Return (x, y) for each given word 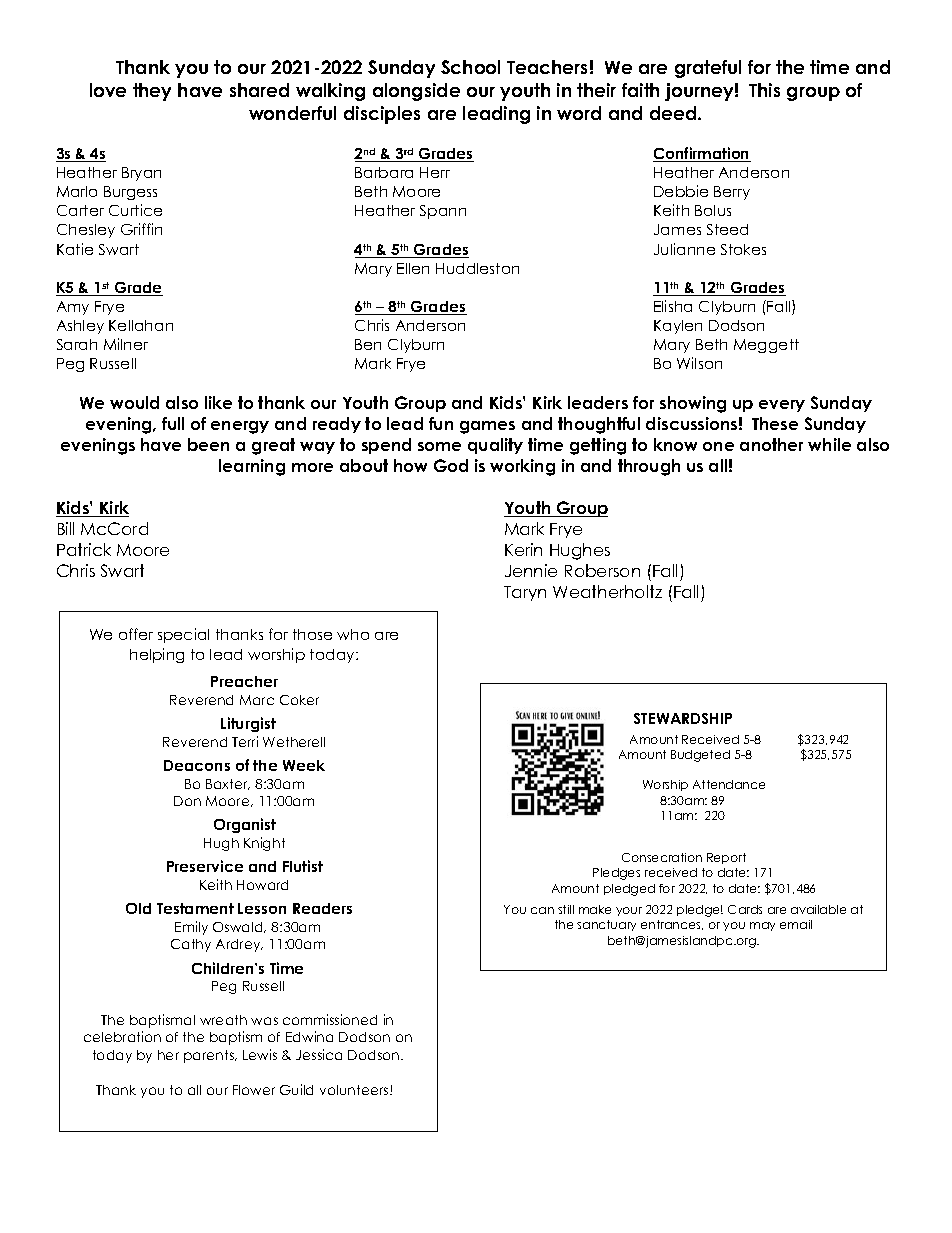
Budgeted (700, 756)
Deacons (197, 765)
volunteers (355, 1090)
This (764, 90)
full (173, 423)
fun (441, 423)
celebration (122, 1036)
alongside (416, 92)
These (775, 423)
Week (304, 765)
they (152, 92)
